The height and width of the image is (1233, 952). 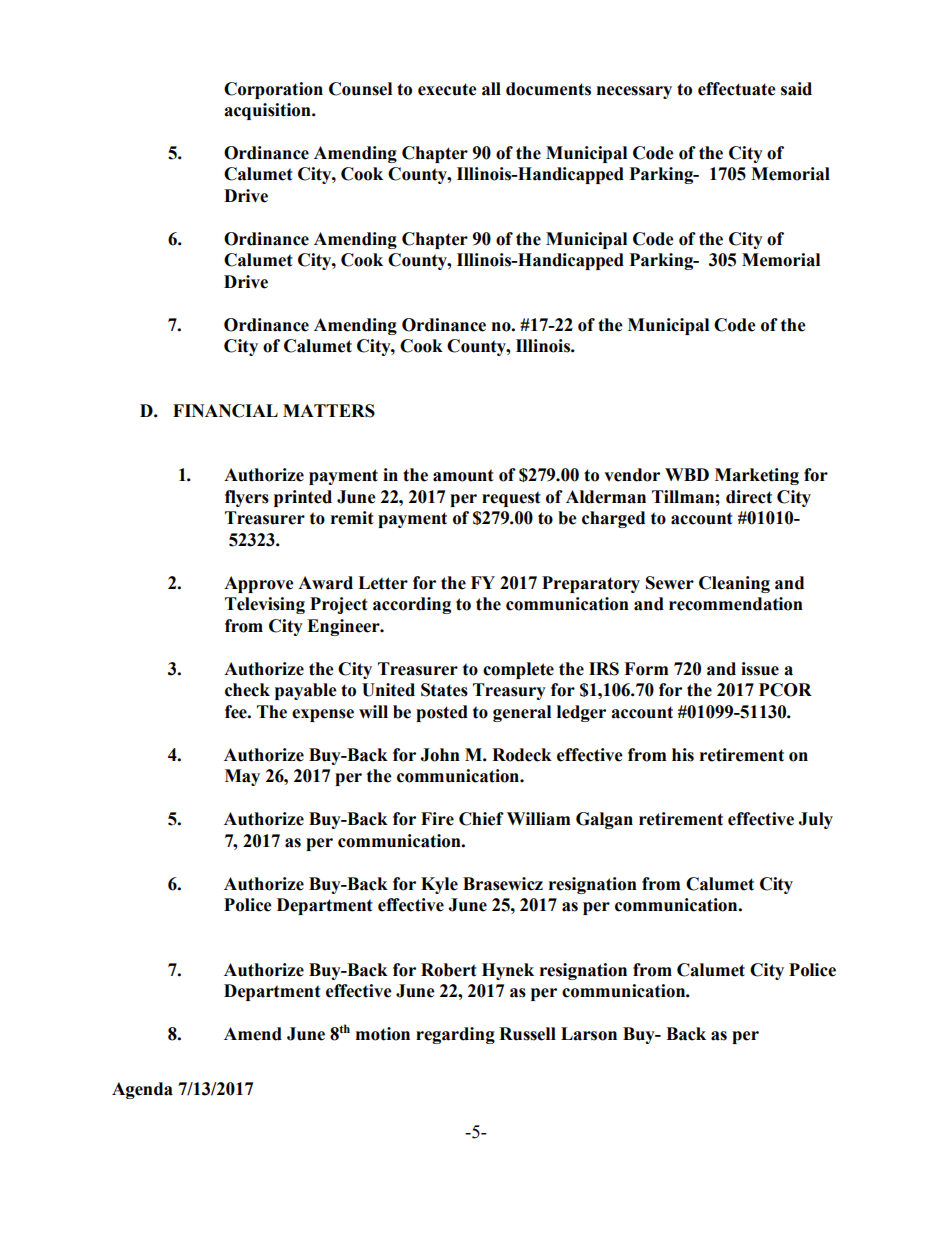 What do you see at coordinates (757, 476) in the image?
I see `Marketing` at bounding box center [757, 476].
